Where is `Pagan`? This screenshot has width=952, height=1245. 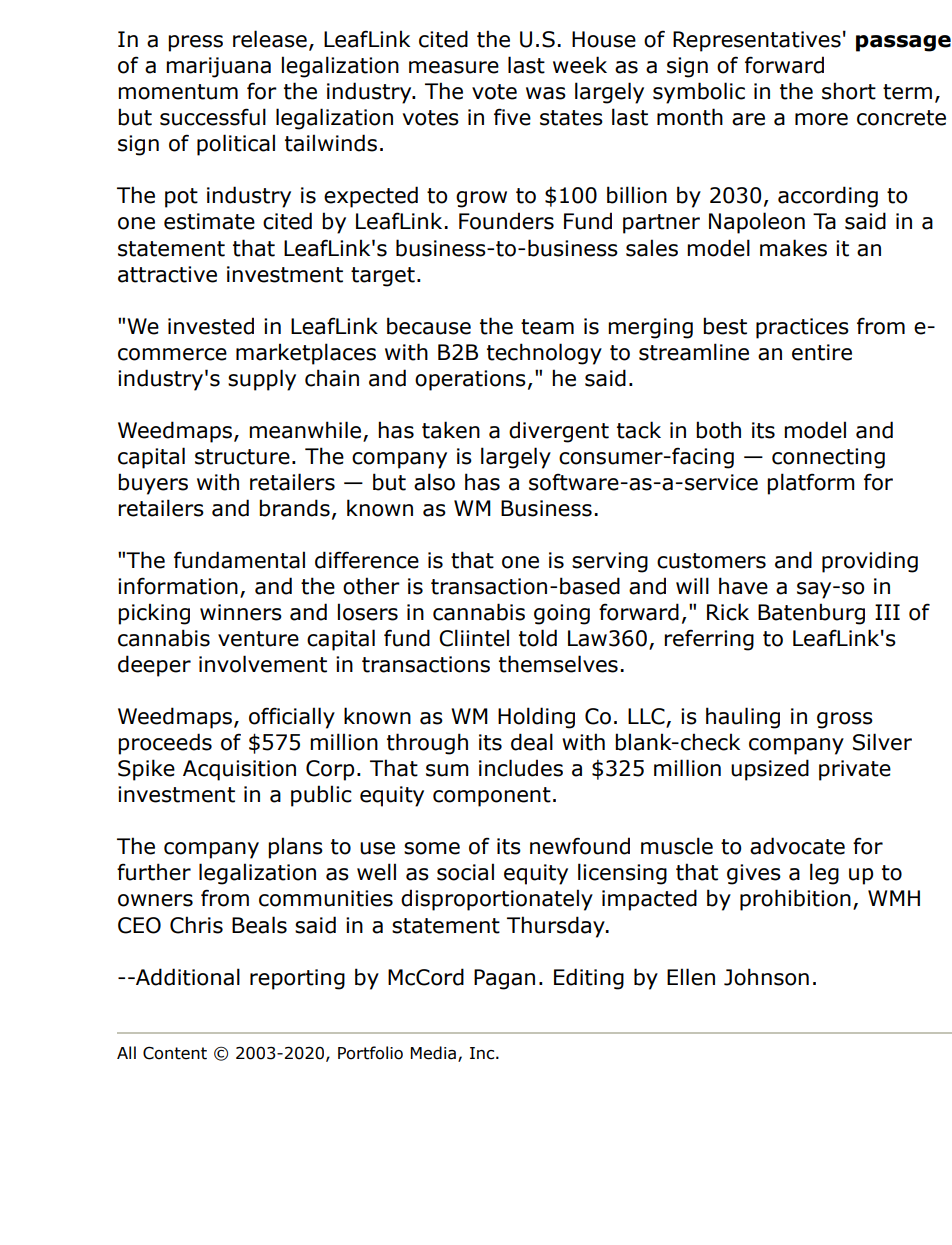
Pagan is located at coordinates (504, 979).
